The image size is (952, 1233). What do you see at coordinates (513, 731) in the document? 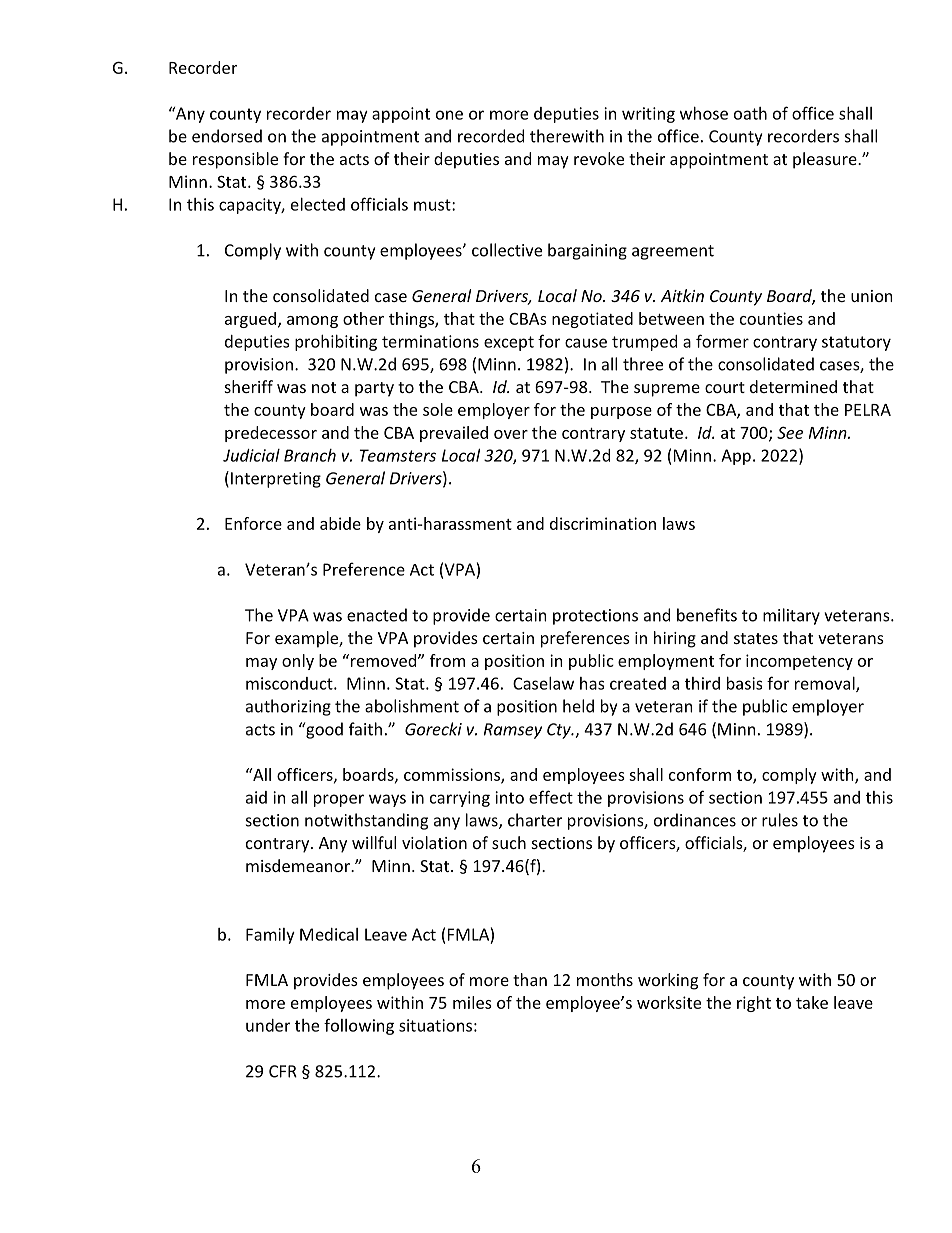
I see `Ramsey` at bounding box center [513, 731].
